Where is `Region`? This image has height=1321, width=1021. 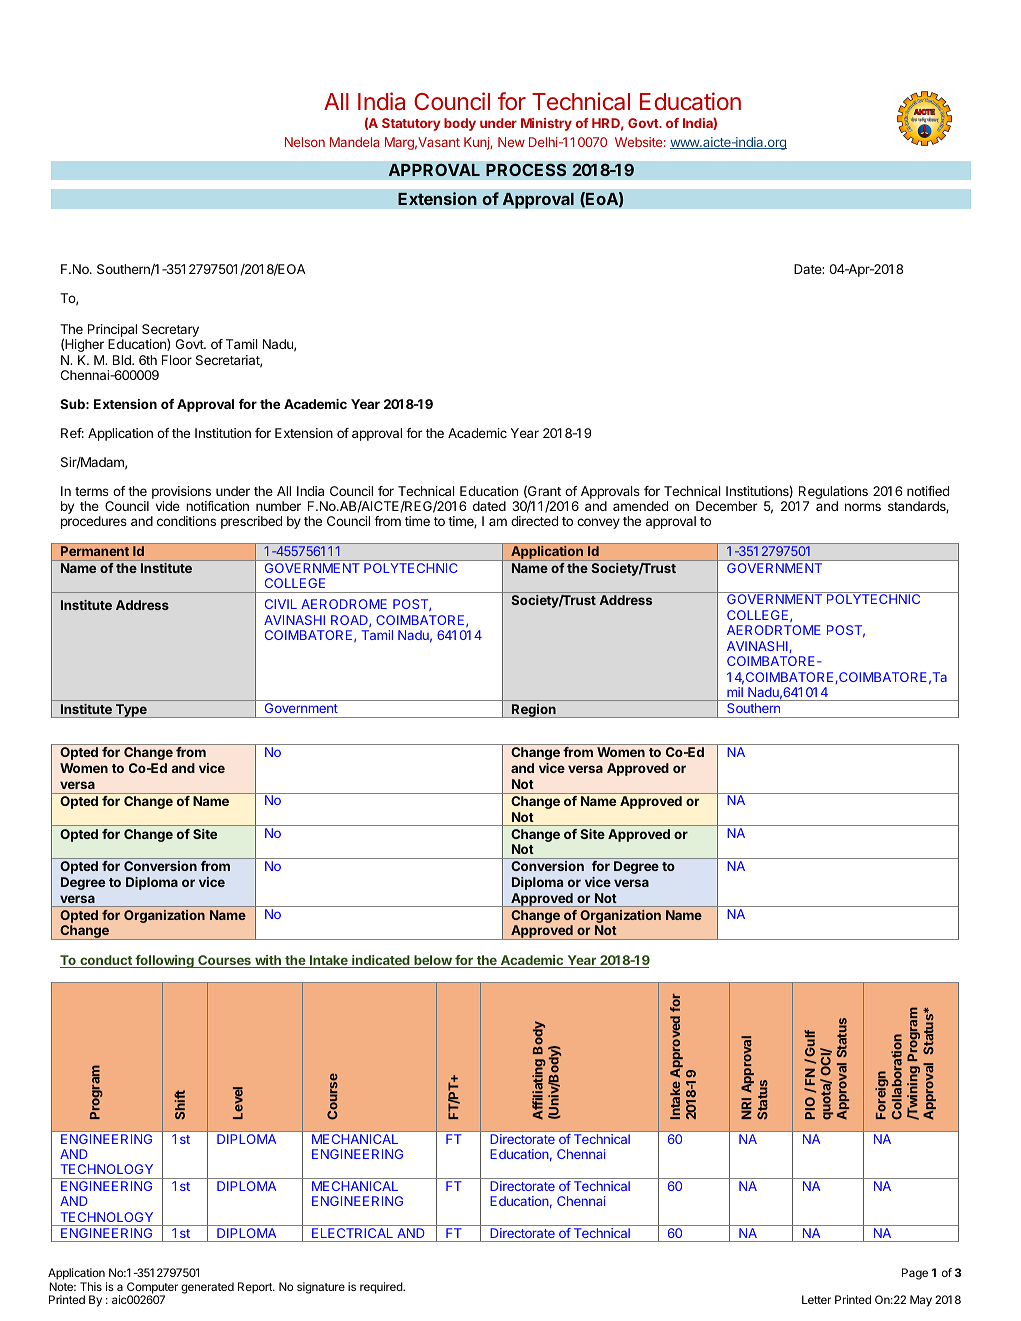
Region is located at coordinates (534, 711).
